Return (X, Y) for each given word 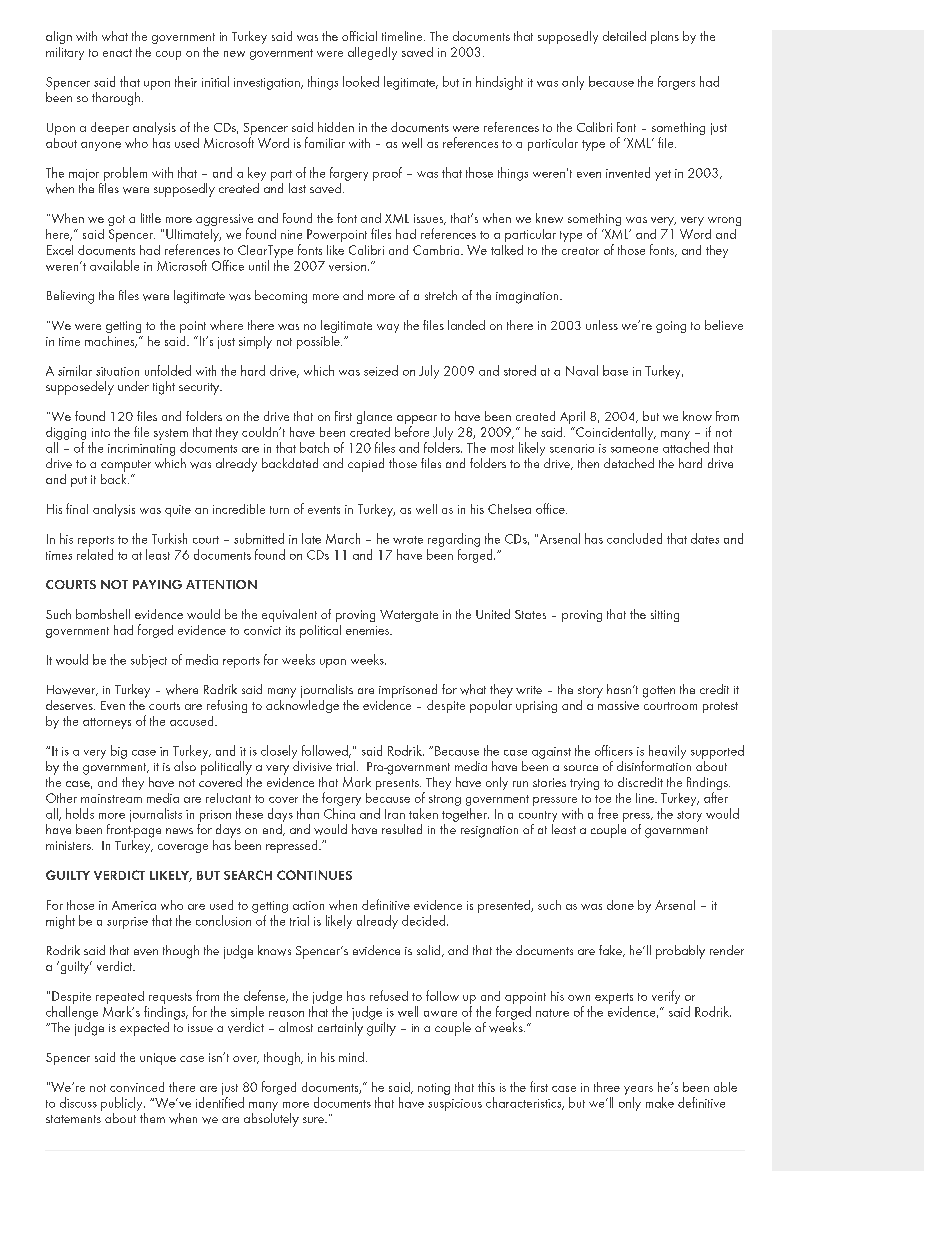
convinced (137, 1087)
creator (580, 251)
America (134, 905)
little (151, 218)
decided (425, 920)
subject (149, 661)
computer (126, 466)
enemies (369, 630)
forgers (676, 83)
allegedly (372, 53)
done (620, 905)
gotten (659, 692)
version (349, 266)
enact (117, 53)
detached (629, 463)
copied (366, 465)
